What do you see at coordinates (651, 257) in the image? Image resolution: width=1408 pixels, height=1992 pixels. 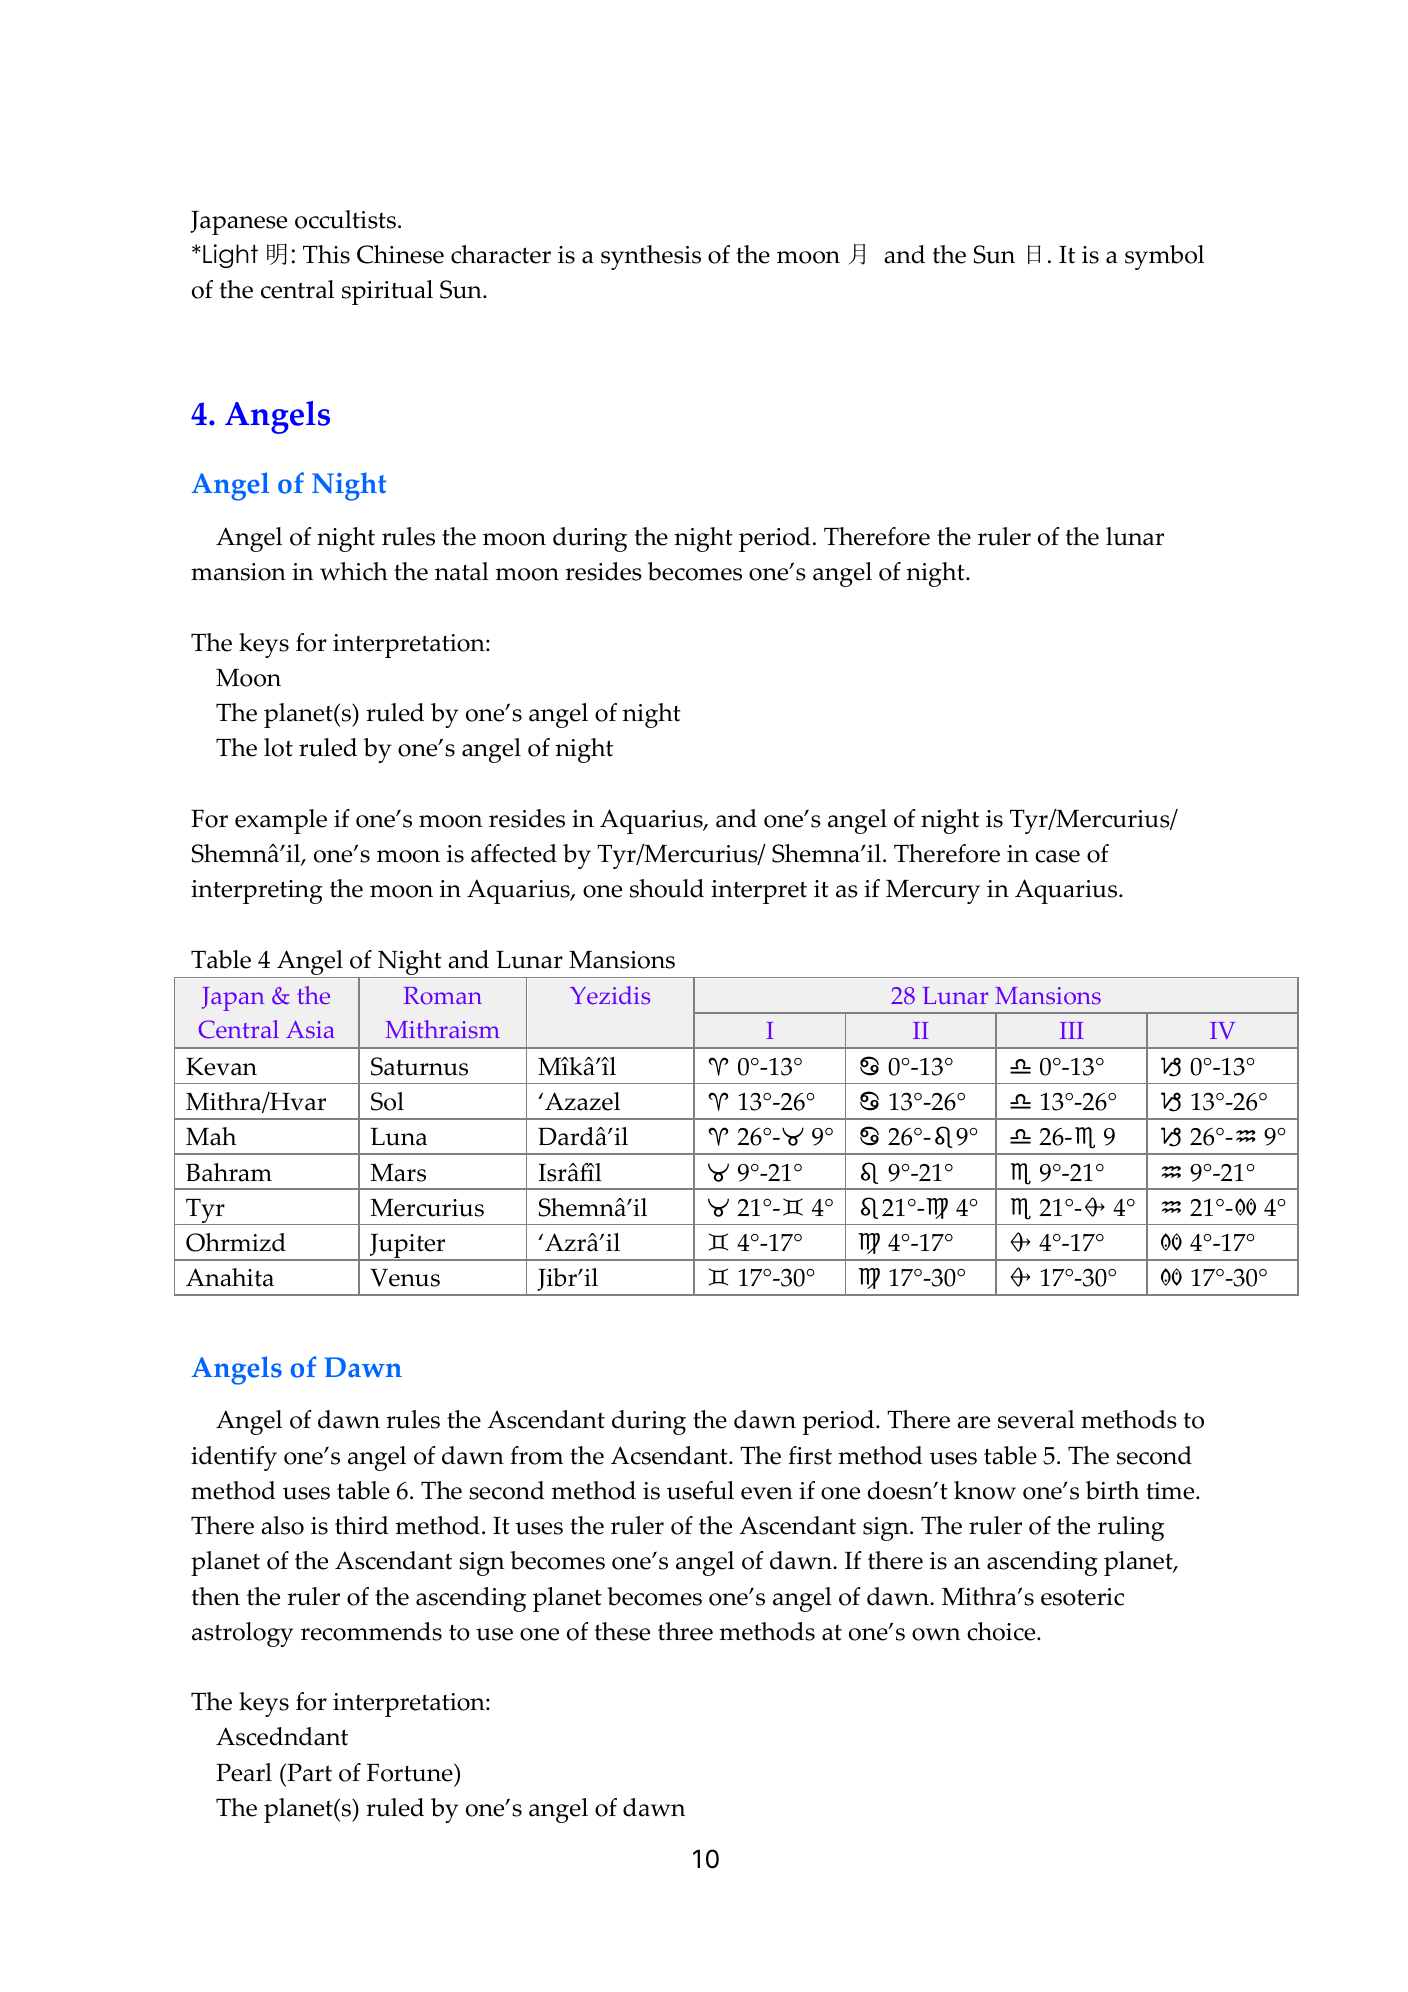 I see `synthesis` at bounding box center [651, 257].
